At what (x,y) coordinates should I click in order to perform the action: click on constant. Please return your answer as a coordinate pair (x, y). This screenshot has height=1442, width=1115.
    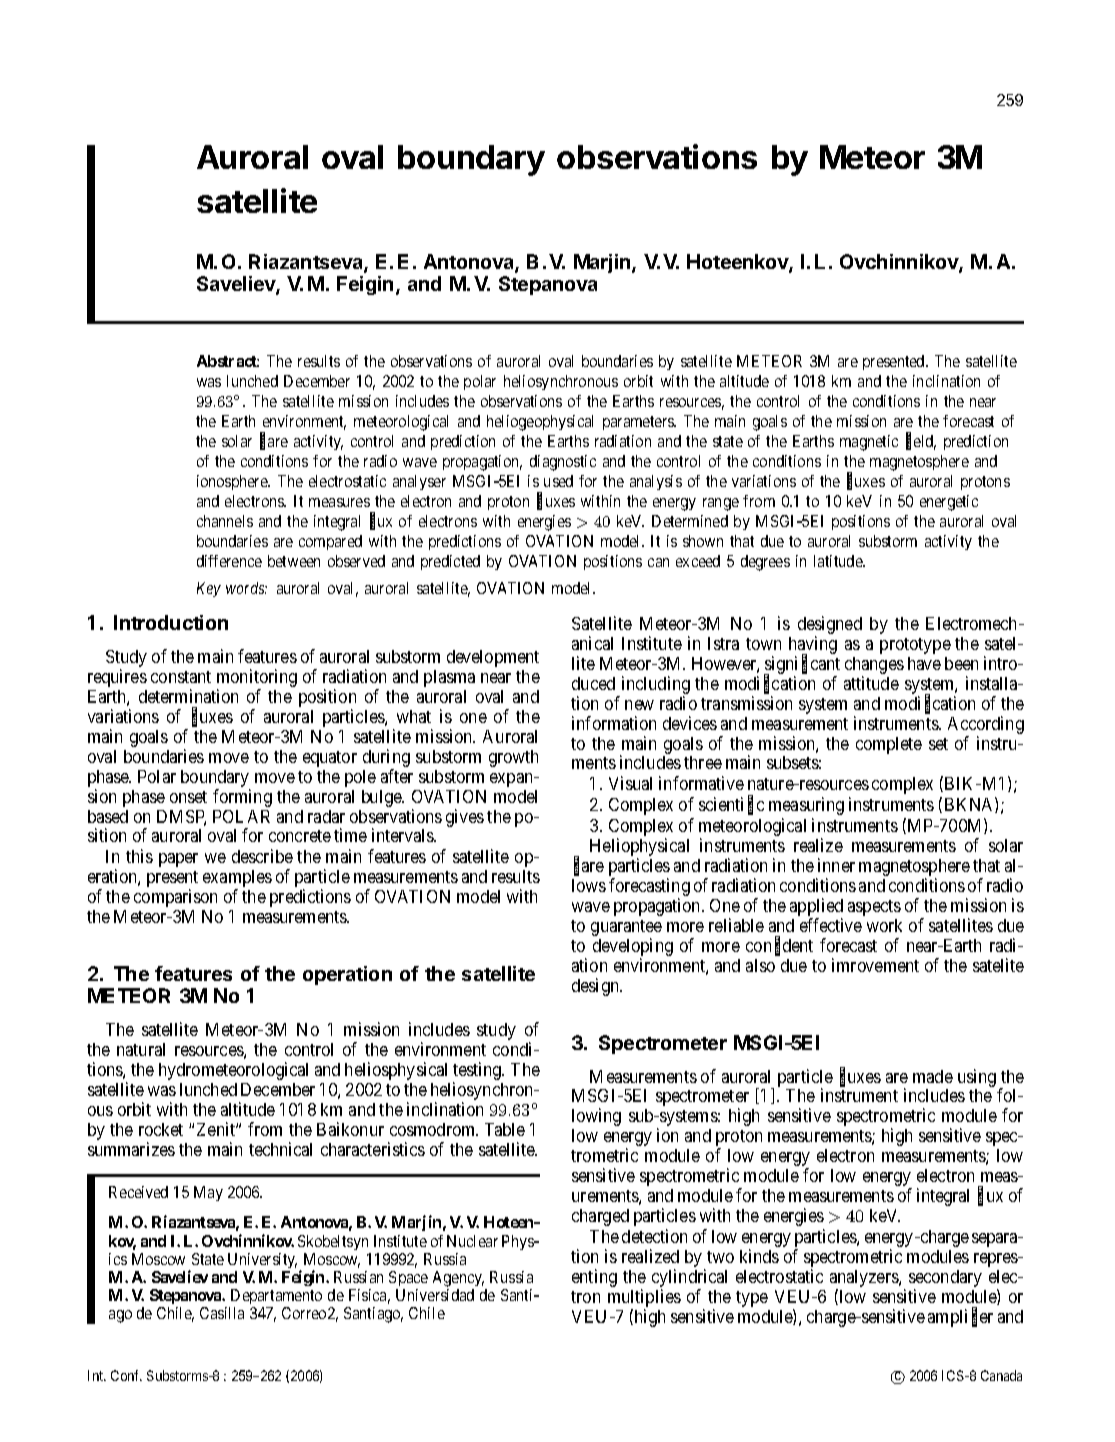
    Looking at the image, I should click on (181, 677).
